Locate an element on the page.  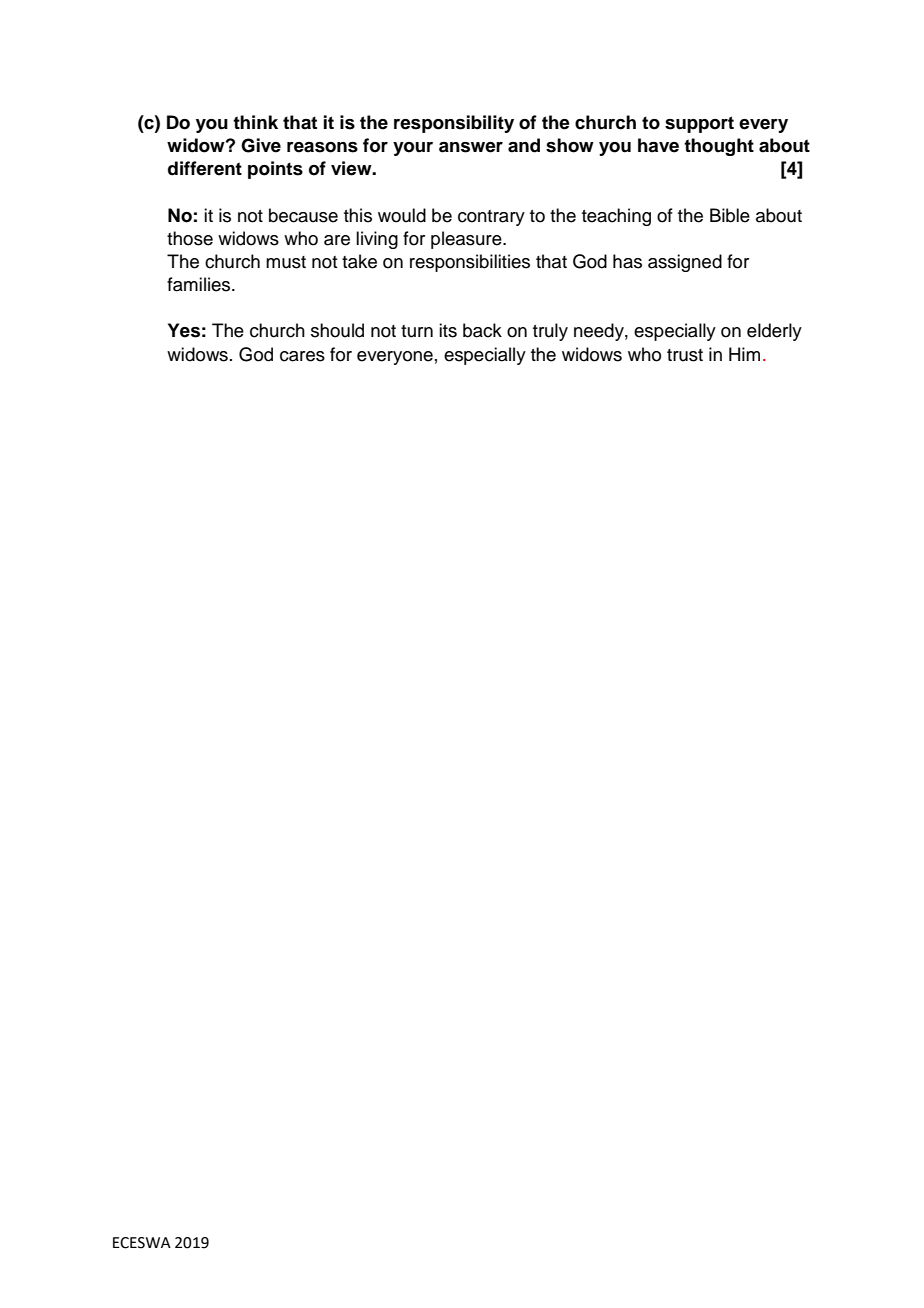
think is located at coordinates (255, 122).
